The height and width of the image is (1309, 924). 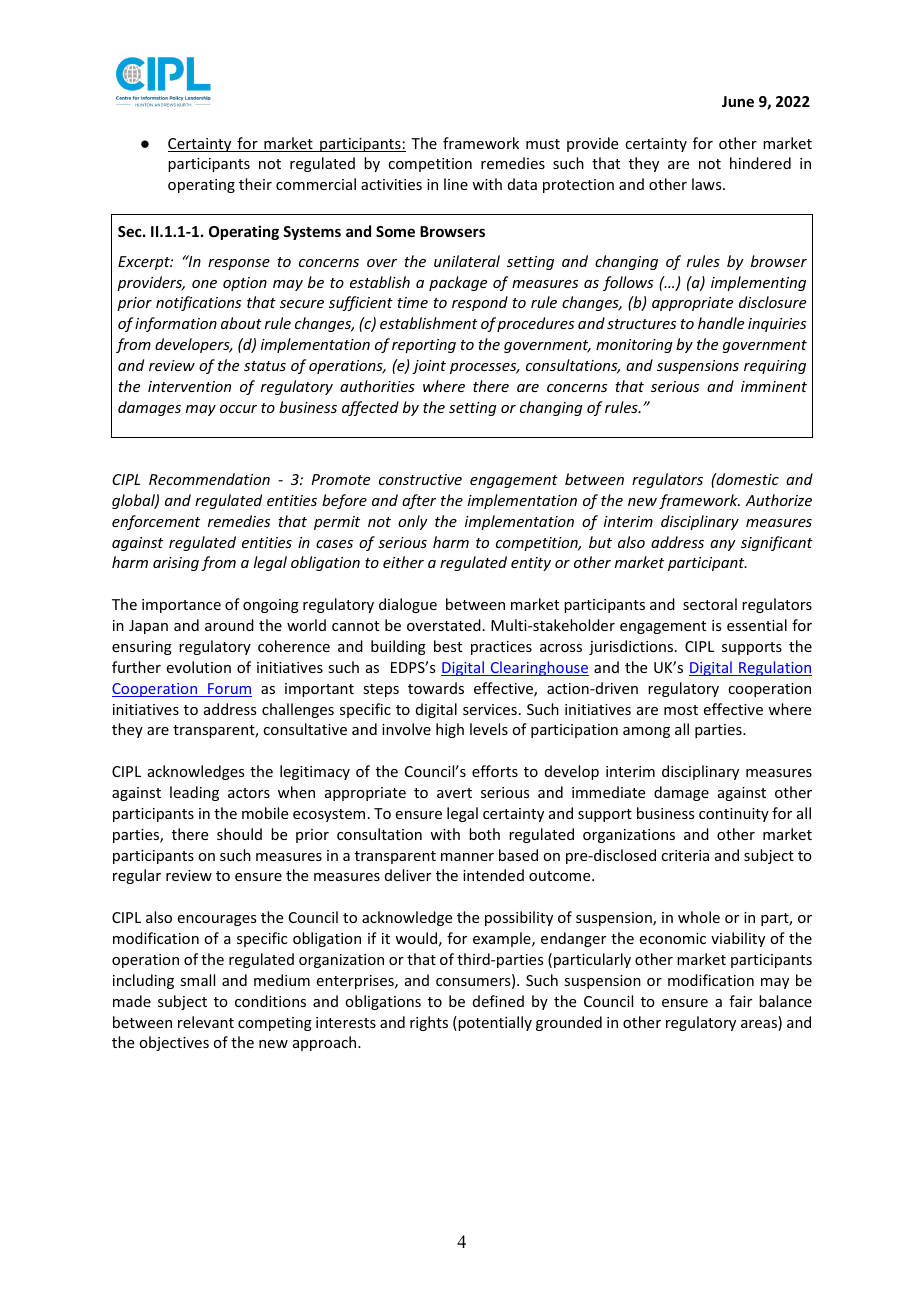 What do you see at coordinates (723, 545) in the image?
I see `any` at bounding box center [723, 545].
